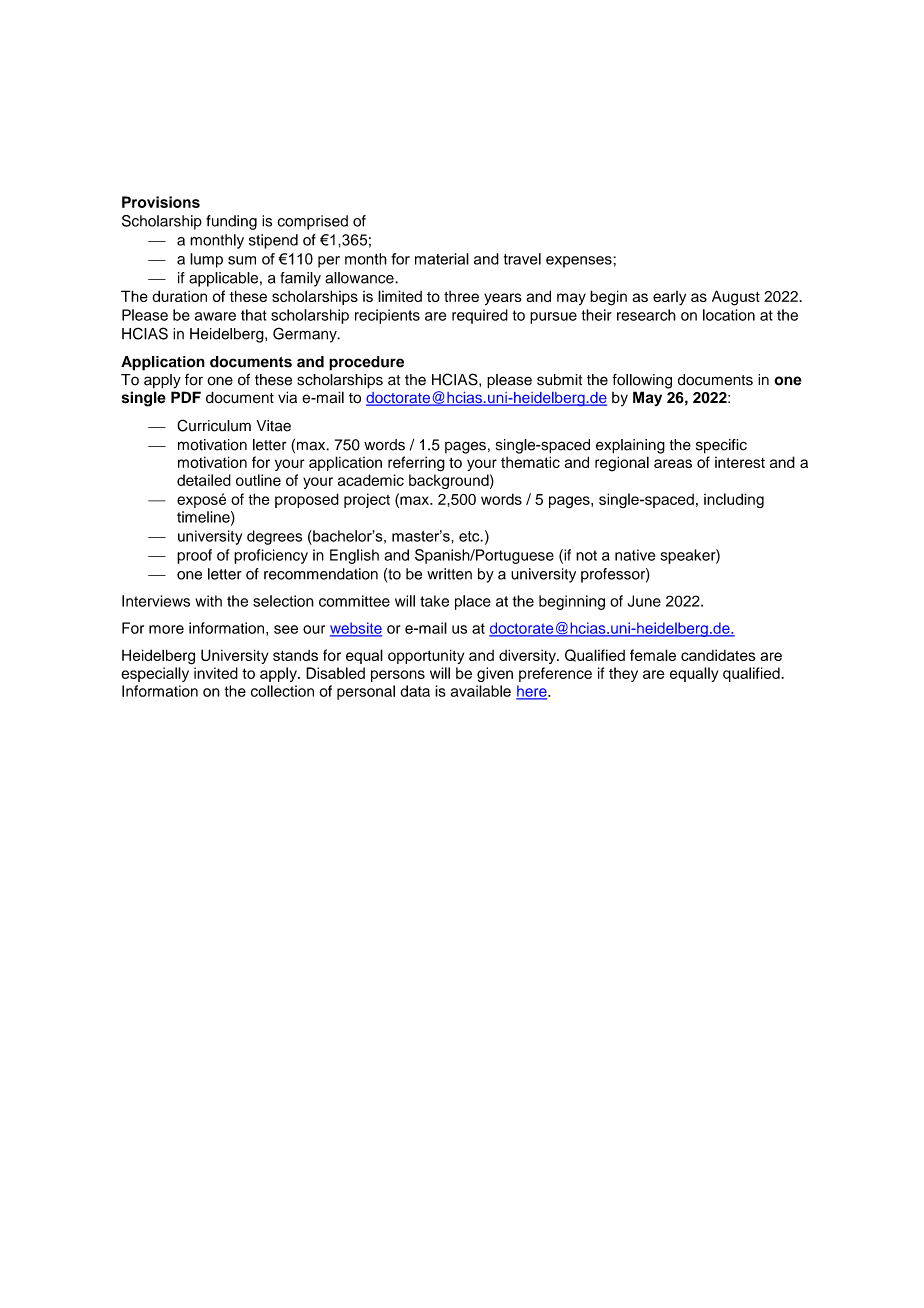  Describe the element at coordinates (416, 464) in the screenshot. I see `referring` at that location.
